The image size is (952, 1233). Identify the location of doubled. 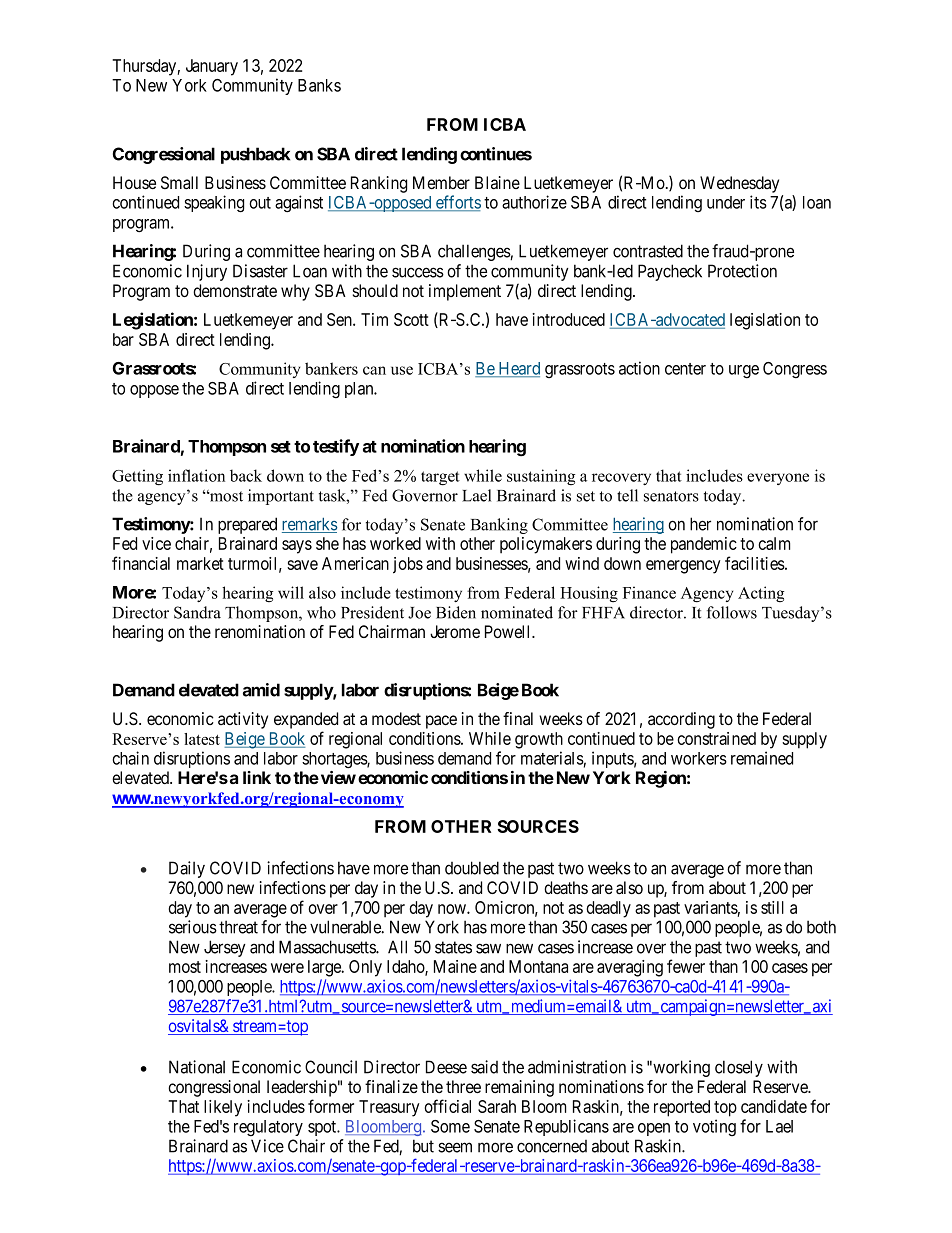
(472, 868).
